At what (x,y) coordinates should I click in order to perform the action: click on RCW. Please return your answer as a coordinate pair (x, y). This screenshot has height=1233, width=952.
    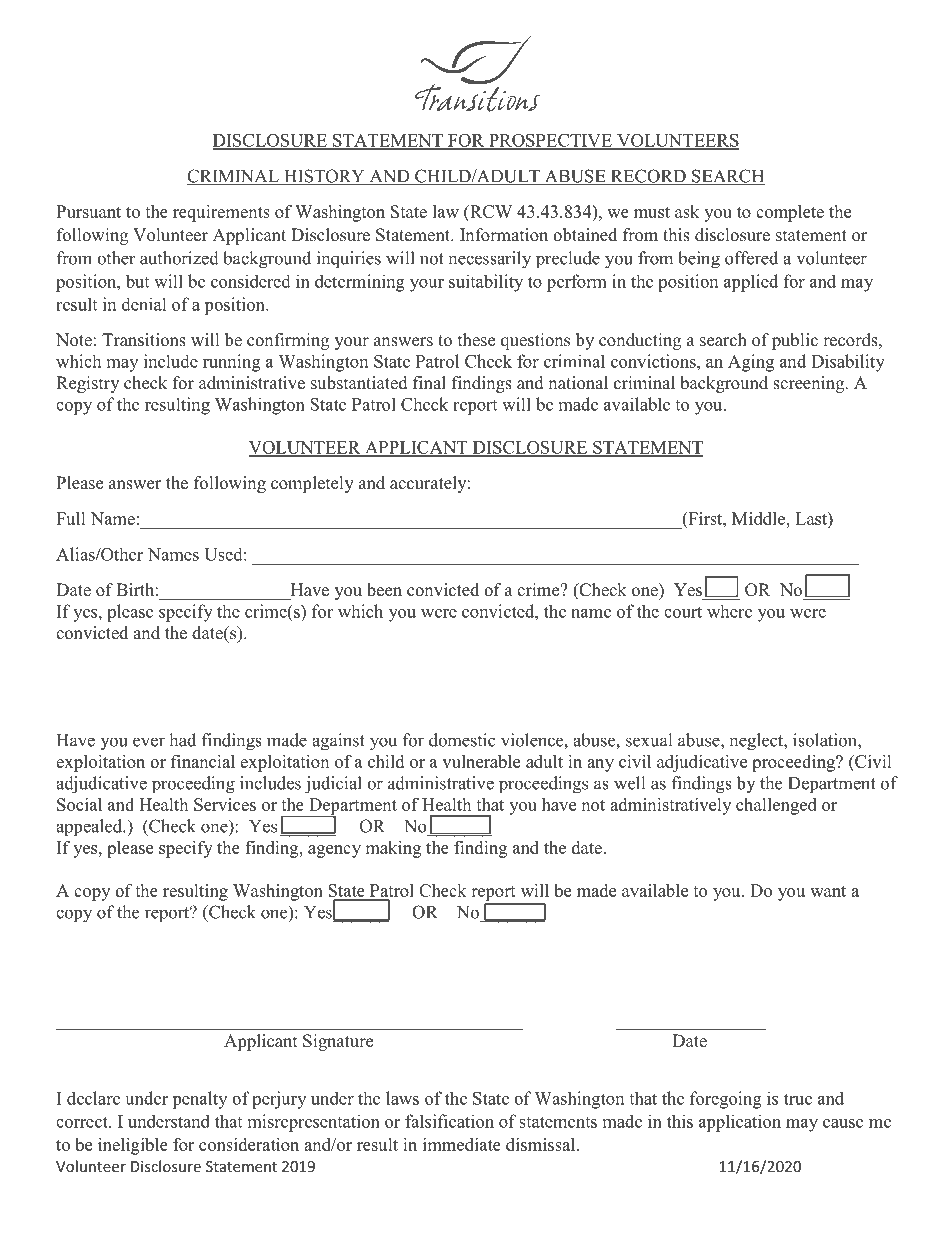
    Looking at the image, I should click on (490, 213).
